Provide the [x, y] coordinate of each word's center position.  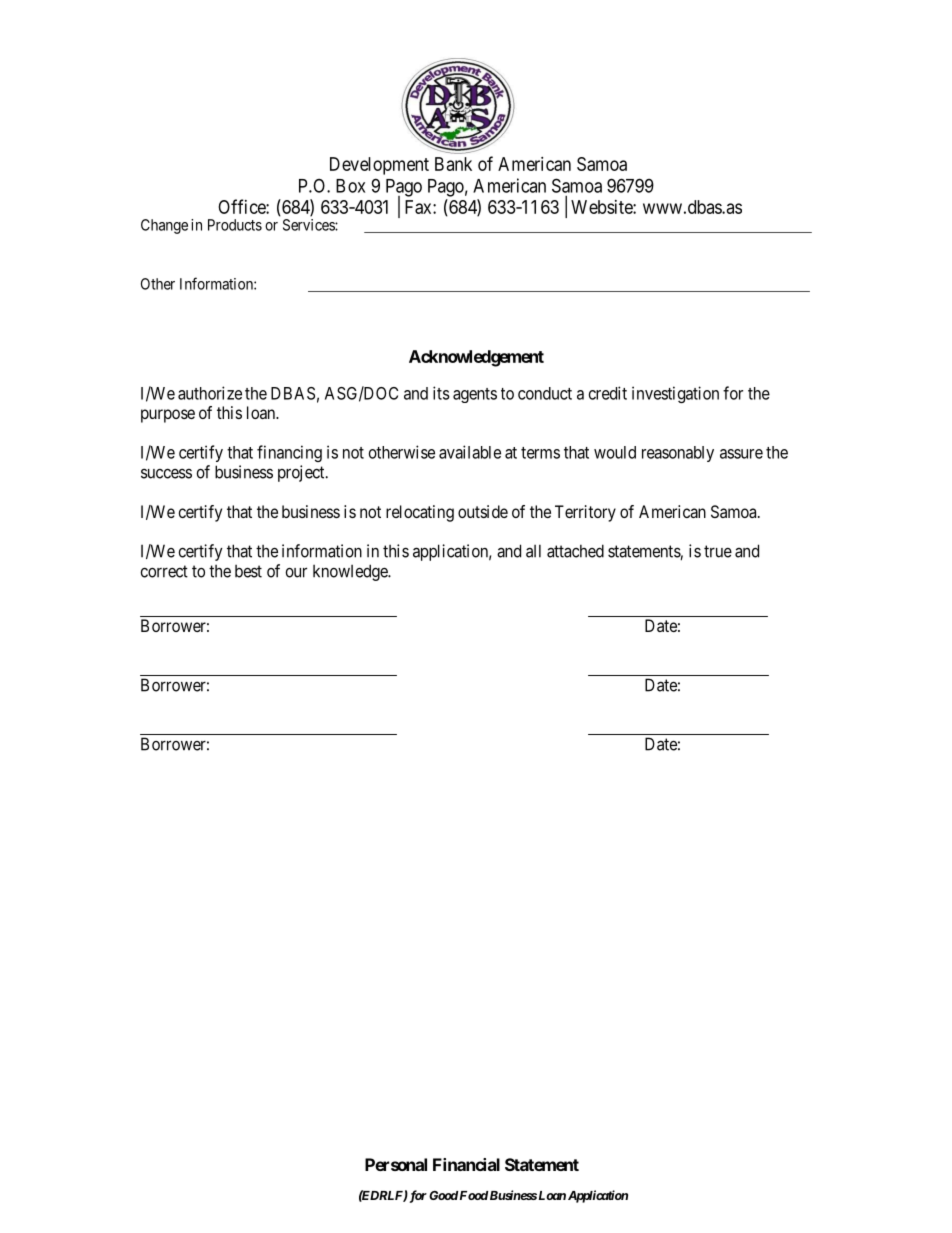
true [718, 551]
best [248, 571]
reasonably [678, 454]
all [533, 551]
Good [443, 1195]
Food [474, 1195]
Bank [453, 164]
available [470, 452]
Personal [396, 1164]
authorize [210, 393]
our [296, 572]
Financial [466, 1164]
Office [242, 206]
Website [602, 207]
